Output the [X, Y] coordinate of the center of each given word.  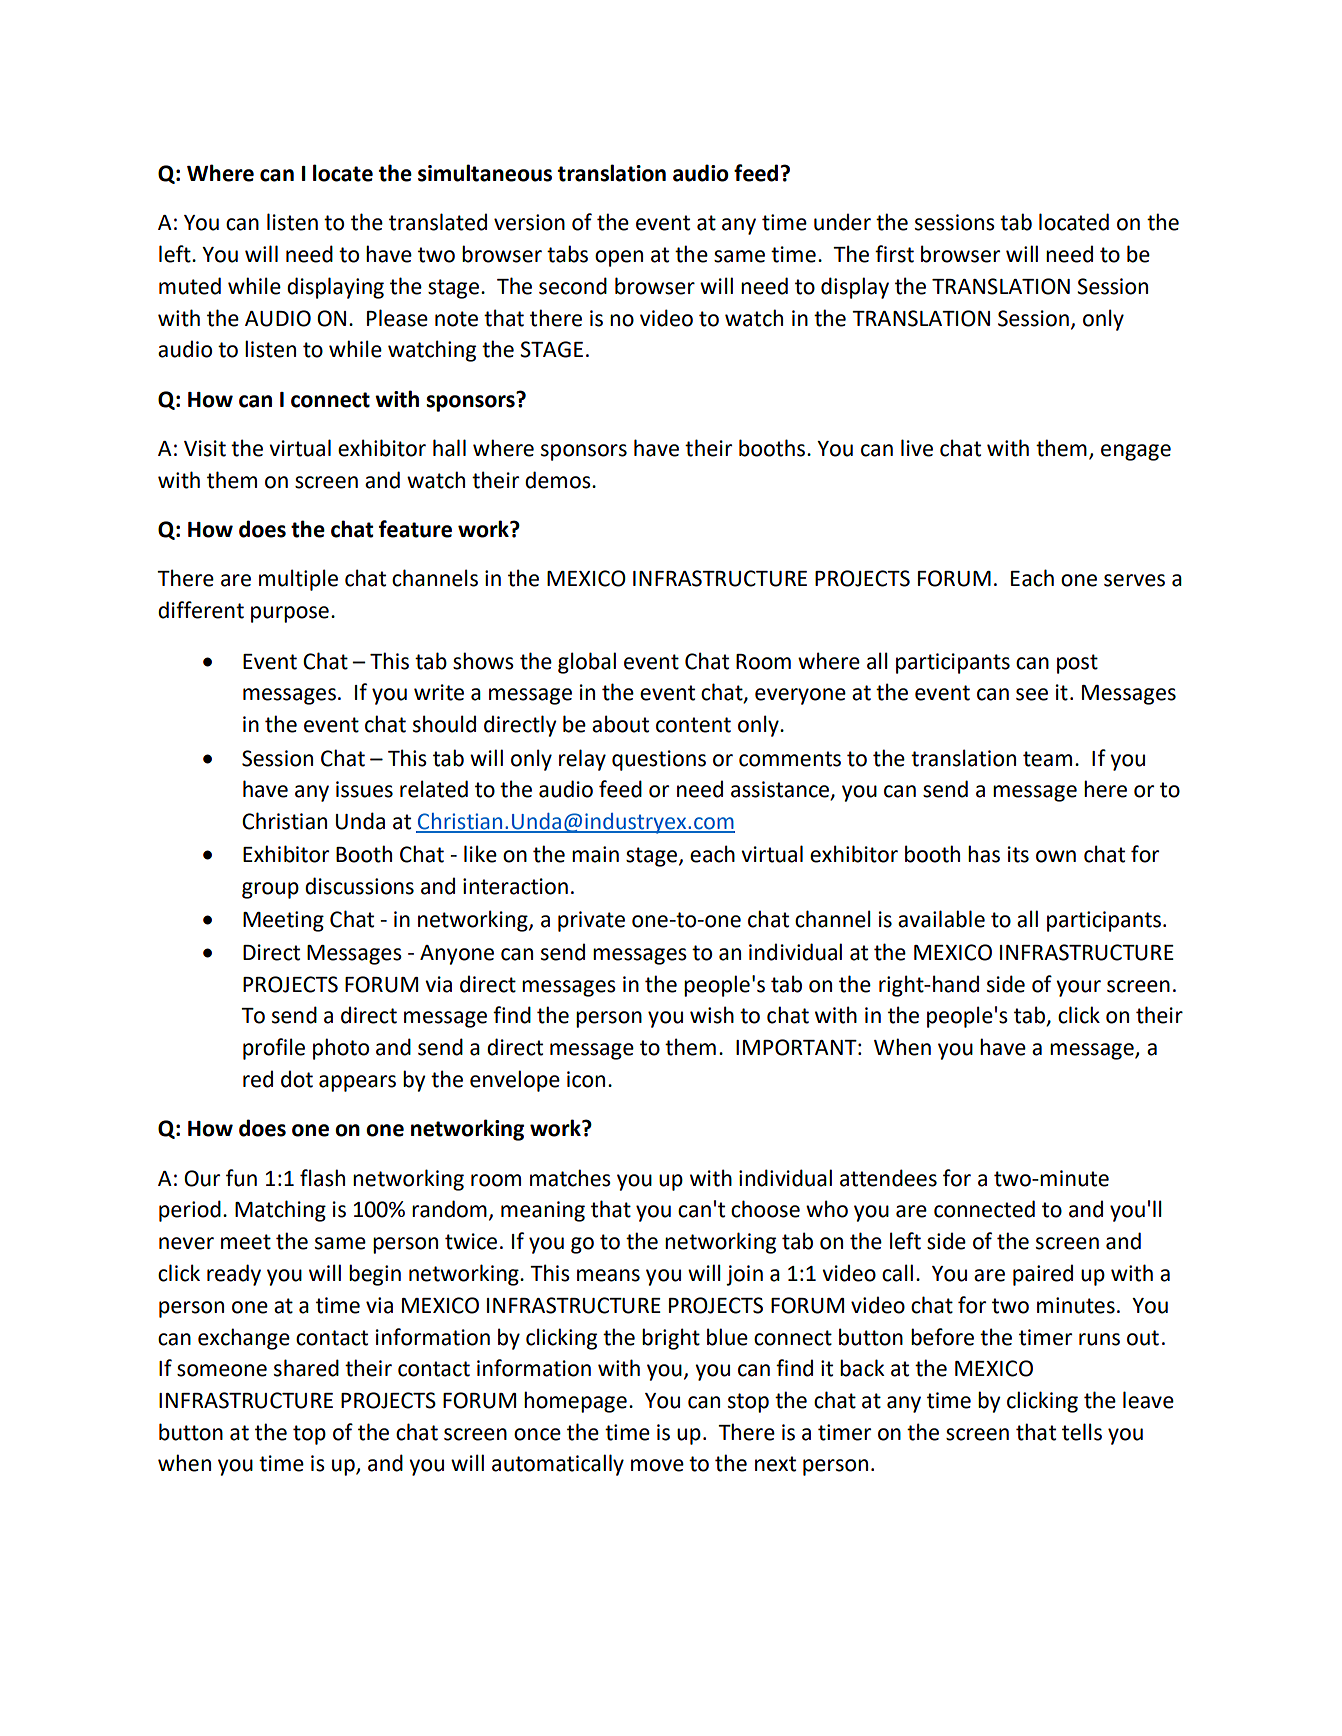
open [619, 258]
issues [364, 789]
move [657, 1465]
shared [306, 1368]
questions [659, 760]
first [894, 254]
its [1018, 854]
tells [1082, 1432]
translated [438, 222]
